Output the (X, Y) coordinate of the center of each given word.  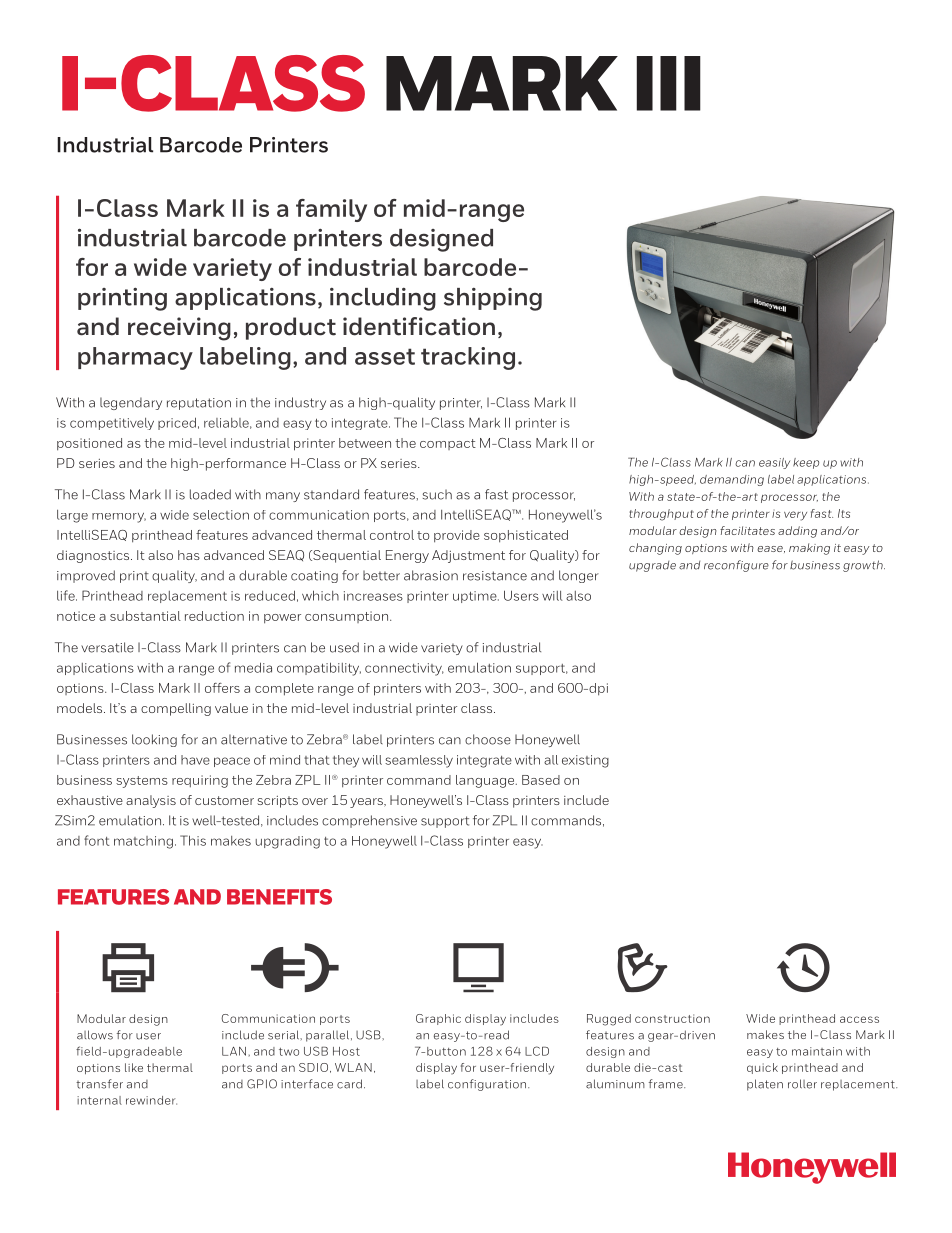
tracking (468, 358)
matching (143, 842)
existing (585, 761)
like (134, 1067)
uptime (476, 597)
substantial (145, 616)
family (331, 210)
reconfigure (736, 566)
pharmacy (135, 358)
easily (774, 463)
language (486, 781)
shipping (493, 299)
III (669, 83)
